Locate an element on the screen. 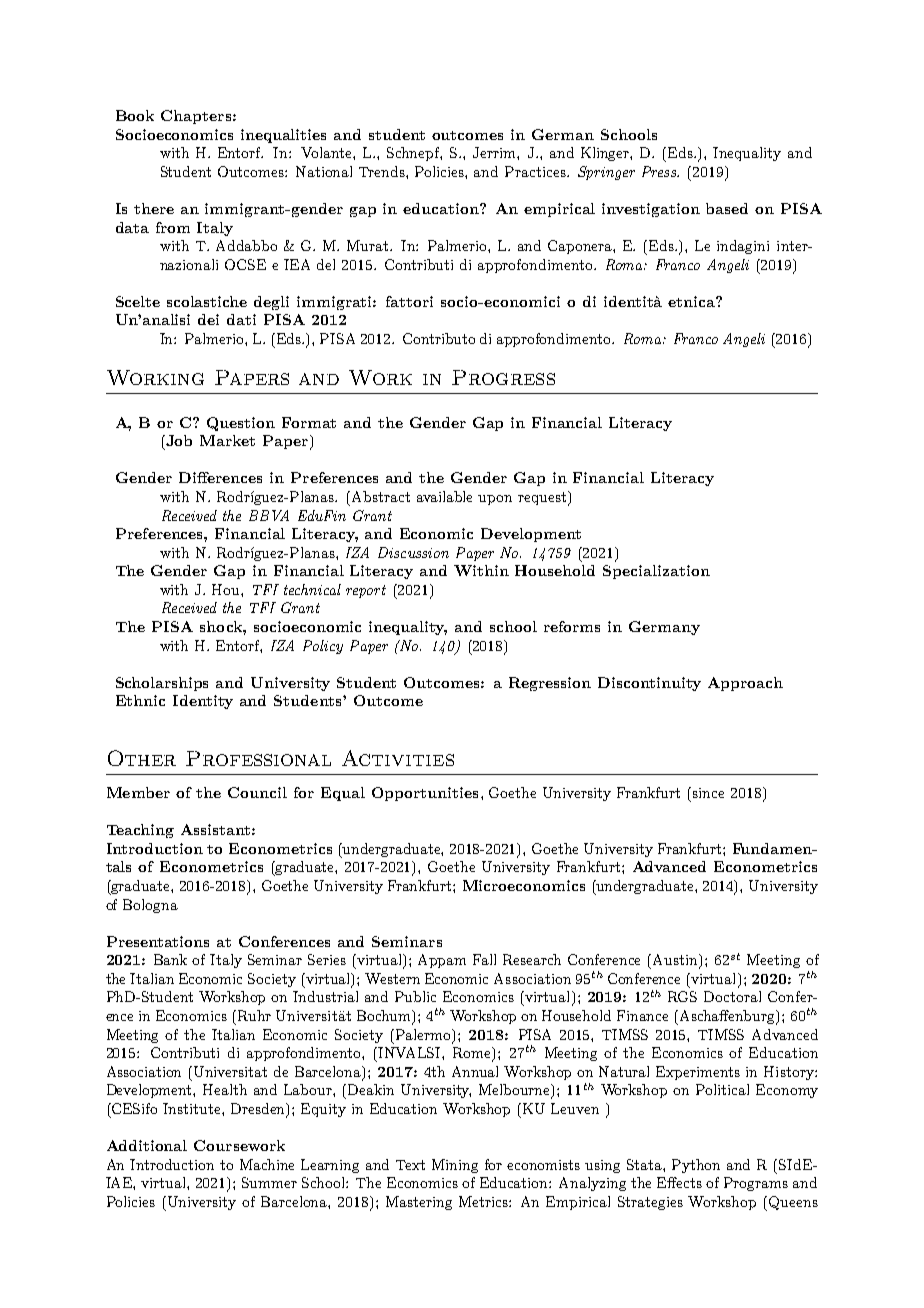 The height and width of the screenshot is (1308, 924). Practices is located at coordinates (536, 171).
